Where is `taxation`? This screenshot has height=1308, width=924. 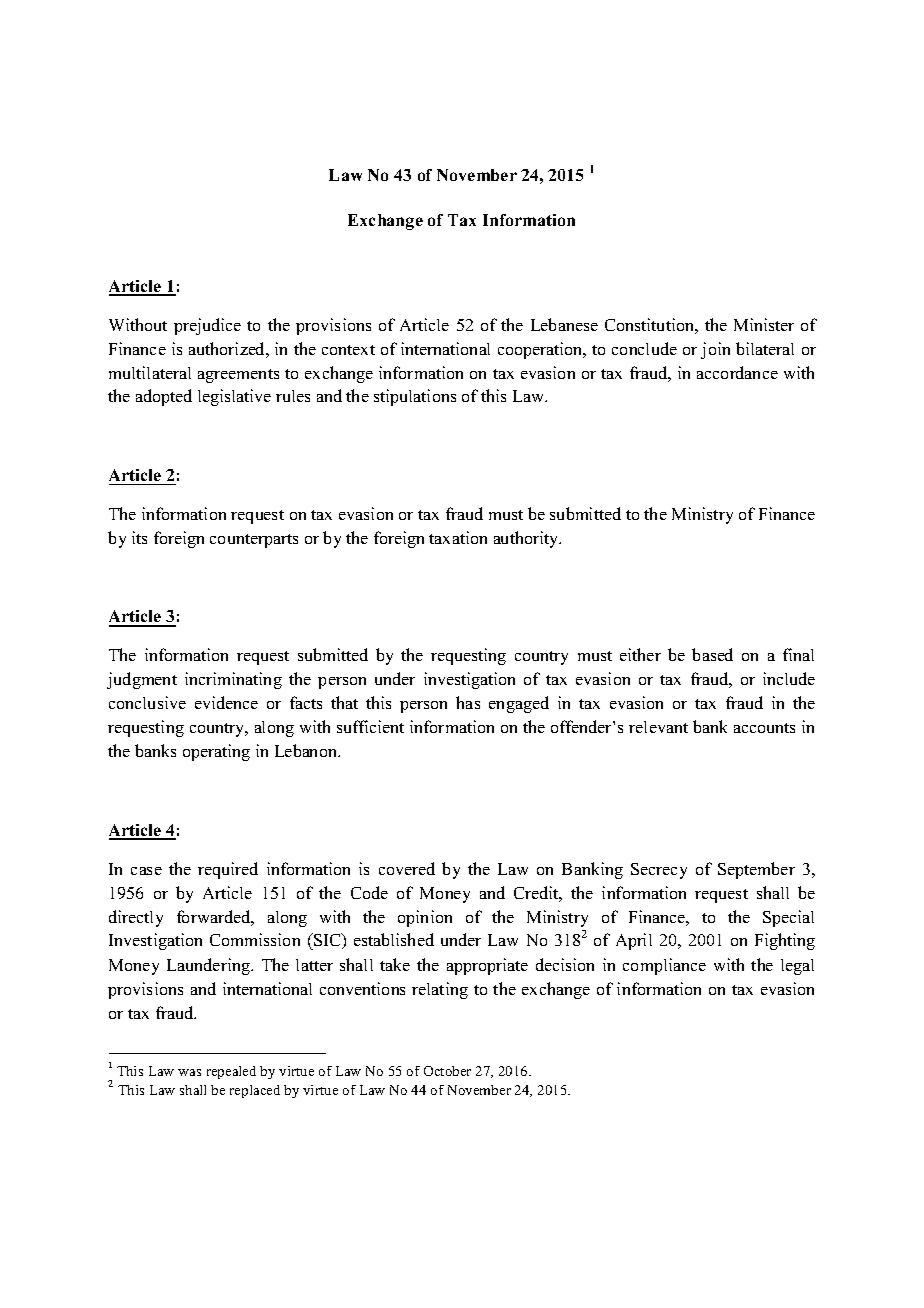 taxation is located at coordinates (458, 537).
